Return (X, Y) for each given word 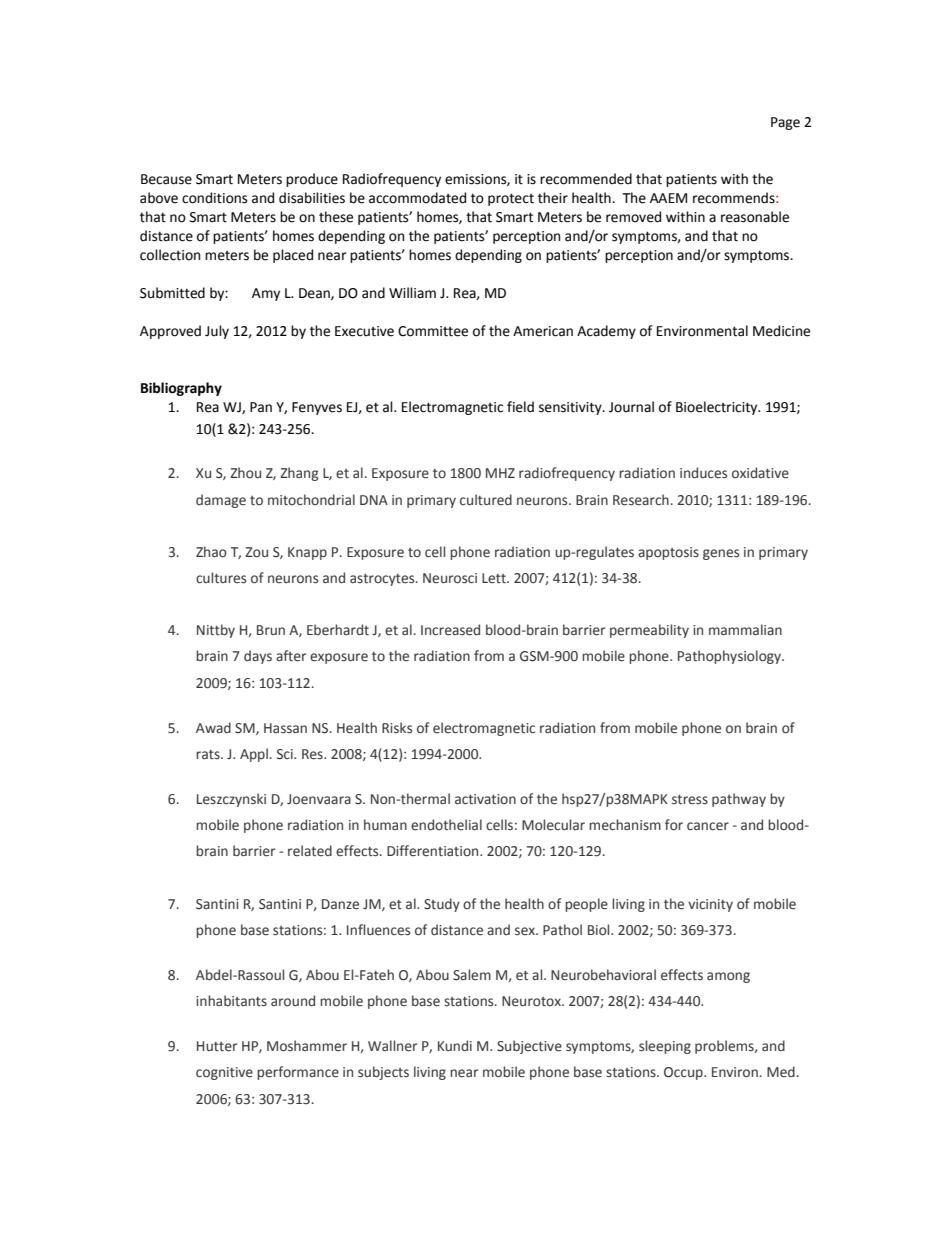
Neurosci (450, 578)
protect (511, 199)
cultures (221, 578)
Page (785, 123)
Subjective (529, 1047)
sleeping (665, 1047)
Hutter (217, 1046)
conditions (214, 198)
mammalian (745, 629)
